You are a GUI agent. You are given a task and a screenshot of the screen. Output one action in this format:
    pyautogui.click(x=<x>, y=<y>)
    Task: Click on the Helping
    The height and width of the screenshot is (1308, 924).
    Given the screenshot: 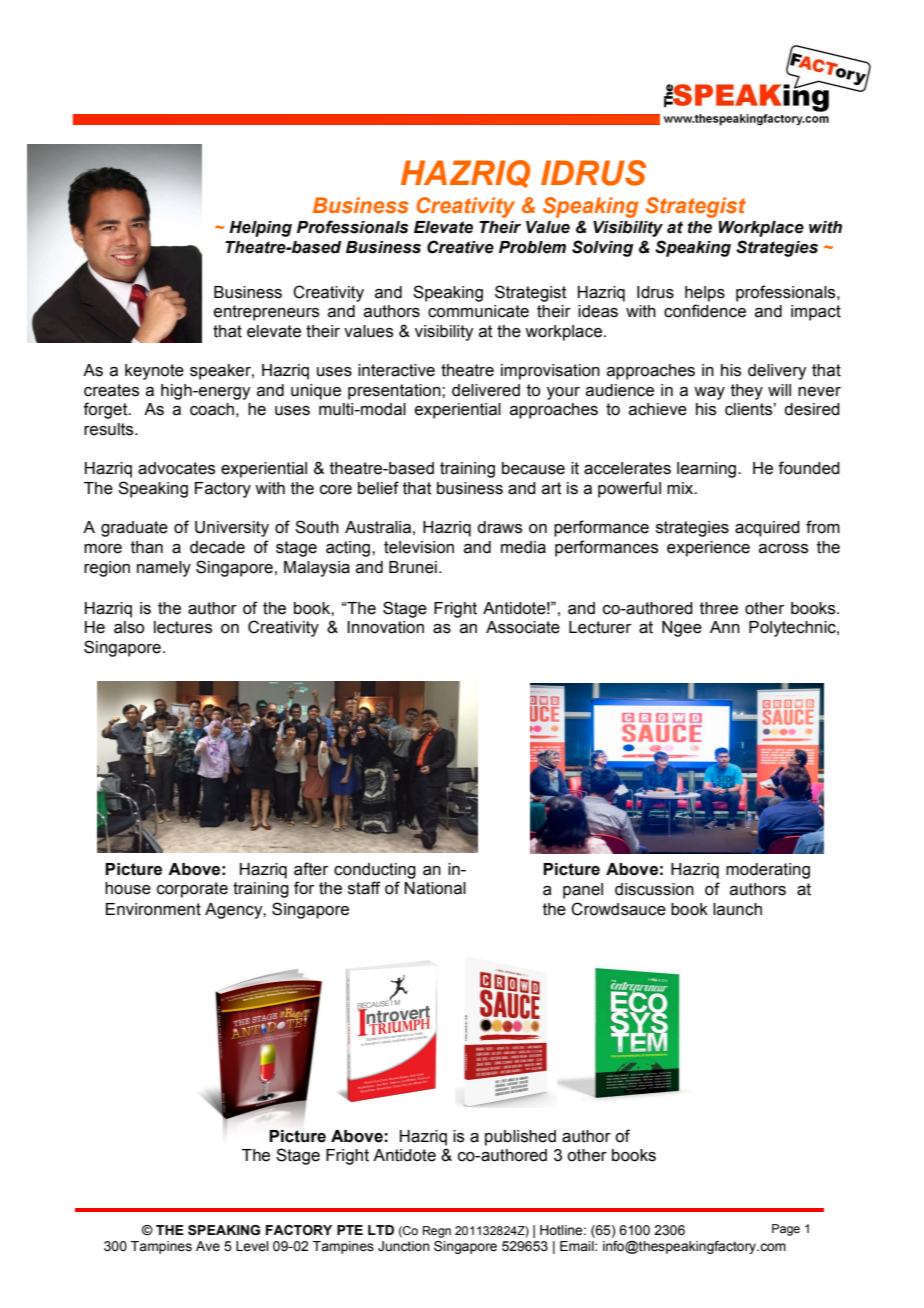 What is the action you would take?
    pyautogui.click(x=260, y=229)
